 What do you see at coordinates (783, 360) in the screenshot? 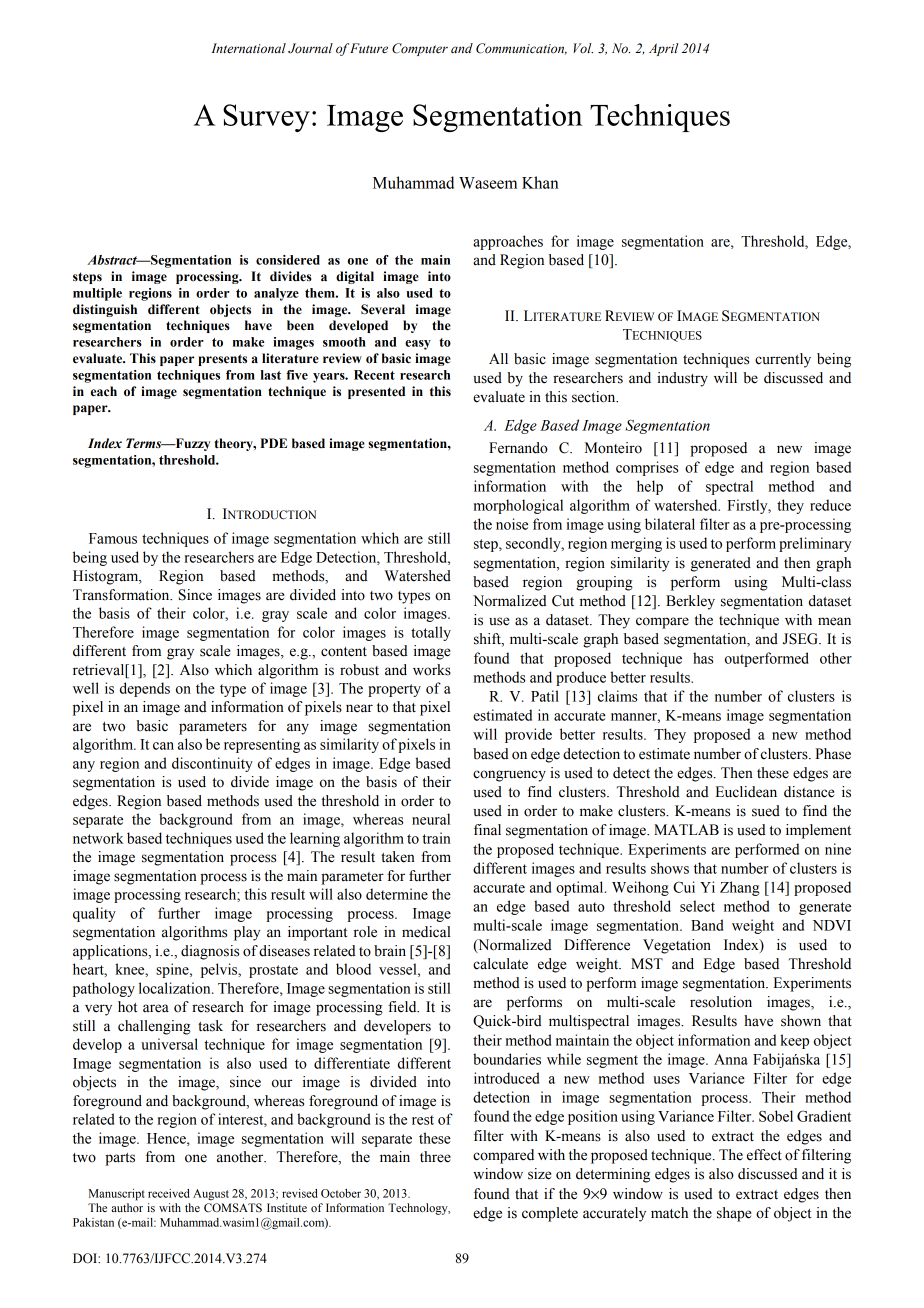
I see `currently` at bounding box center [783, 360].
